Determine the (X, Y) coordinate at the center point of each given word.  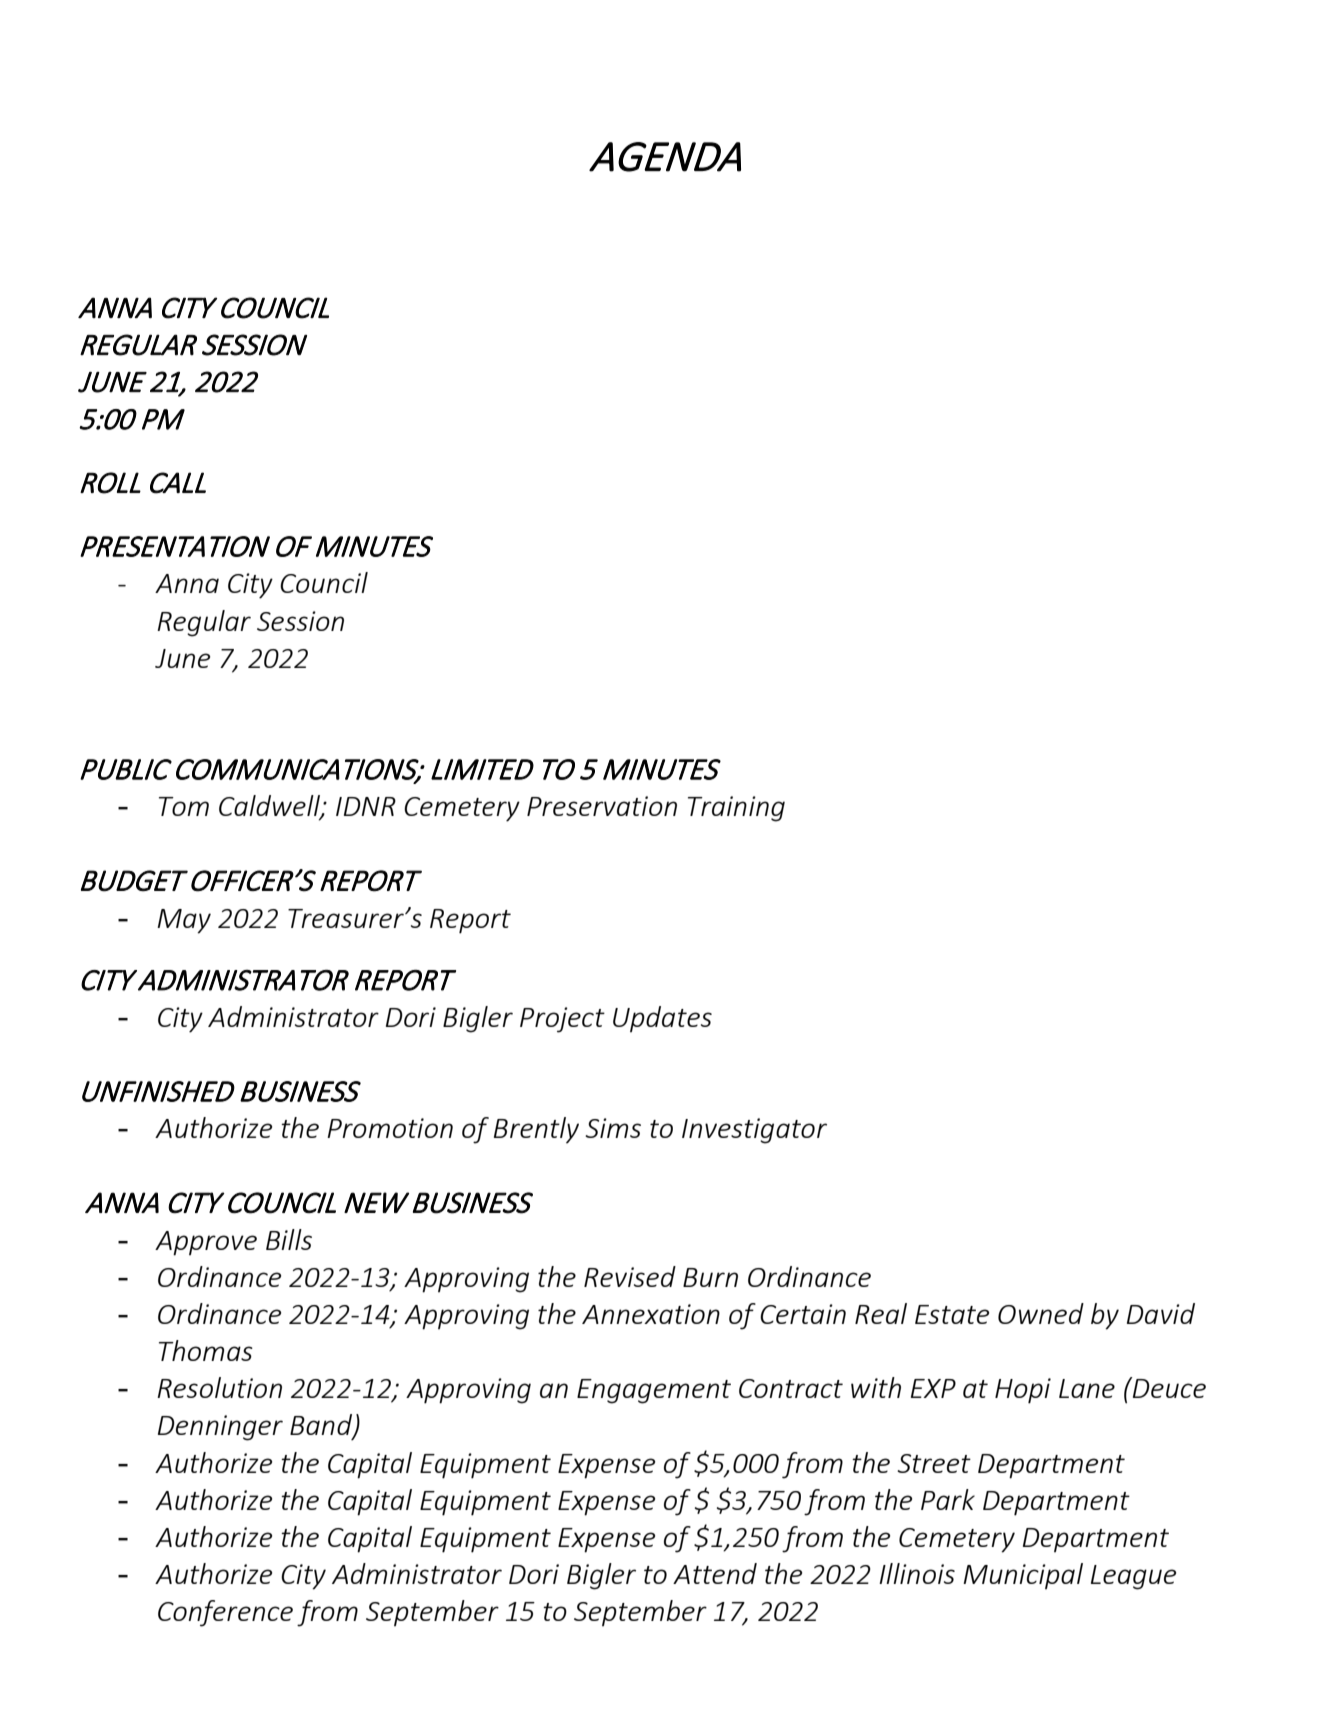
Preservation (602, 806)
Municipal (1023, 1576)
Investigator (754, 1131)
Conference (225, 1613)
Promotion (390, 1128)
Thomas (206, 1350)
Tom (184, 806)
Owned (1041, 1313)
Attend (715, 1573)
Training (736, 809)
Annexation (651, 1314)
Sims (613, 1128)
